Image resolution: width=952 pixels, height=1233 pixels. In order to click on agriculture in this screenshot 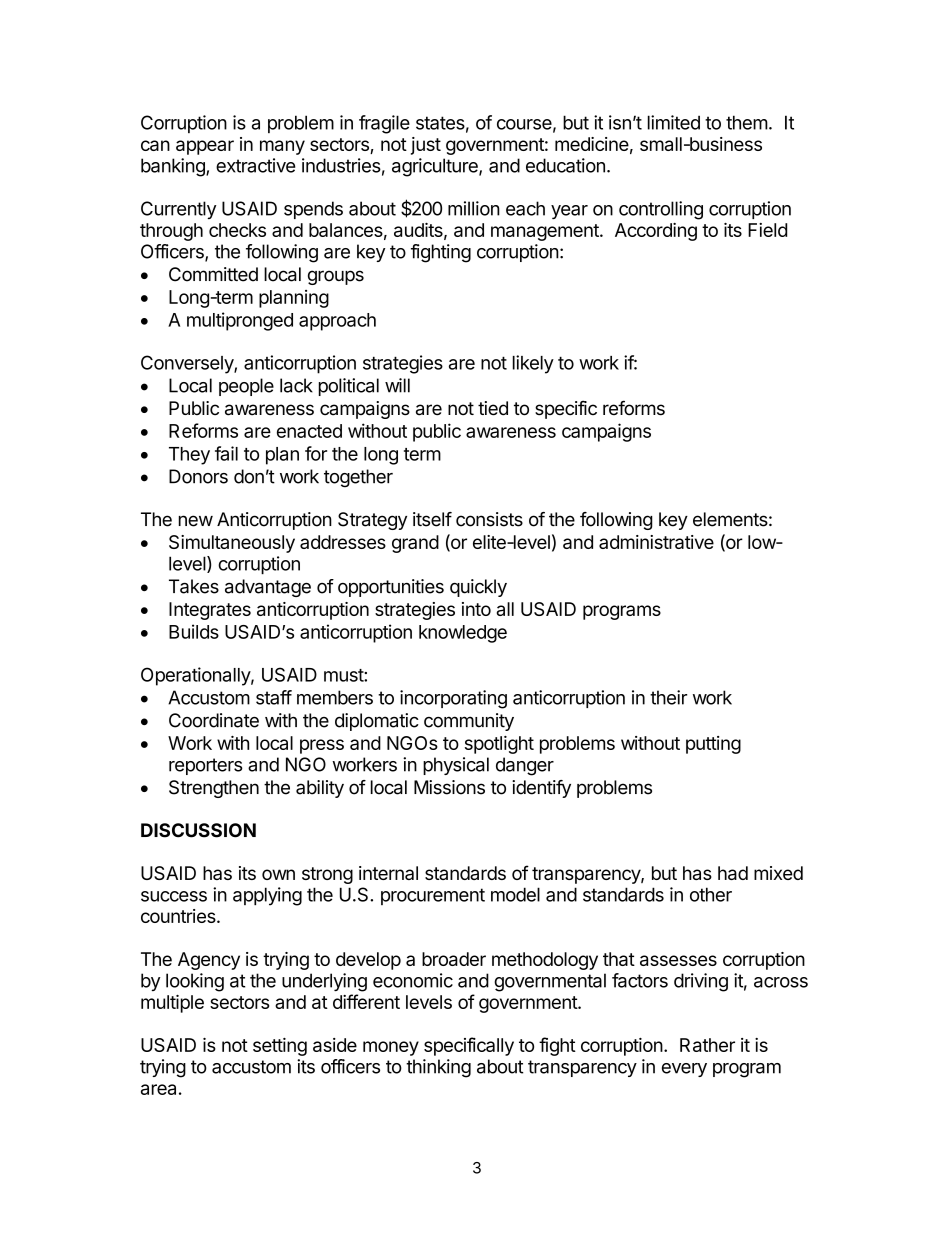, I will do `click(436, 167)`.
